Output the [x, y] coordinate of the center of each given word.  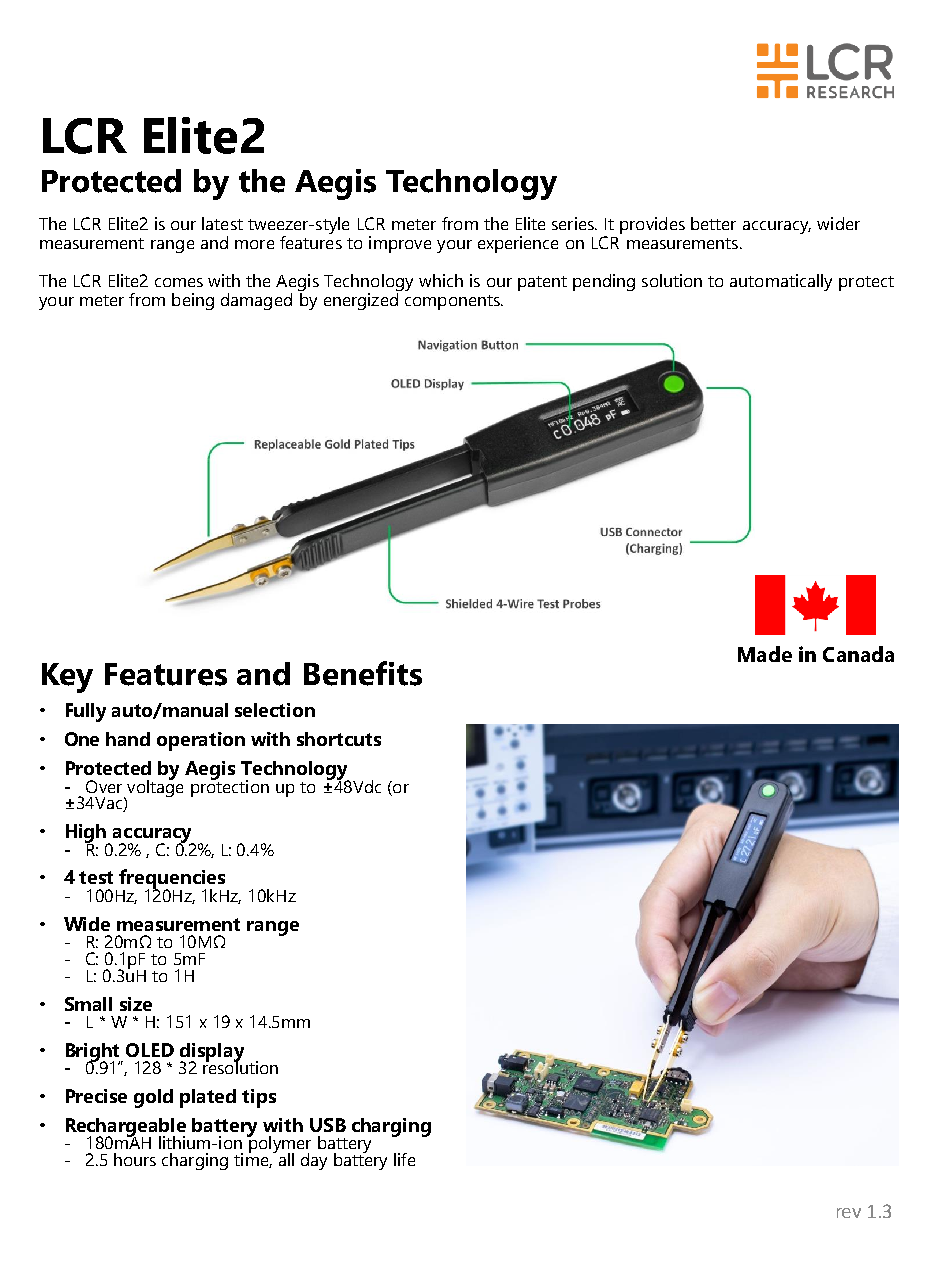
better [713, 223]
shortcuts [339, 739]
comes [179, 282]
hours [135, 1159]
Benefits [363, 673]
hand [128, 739]
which [441, 280]
